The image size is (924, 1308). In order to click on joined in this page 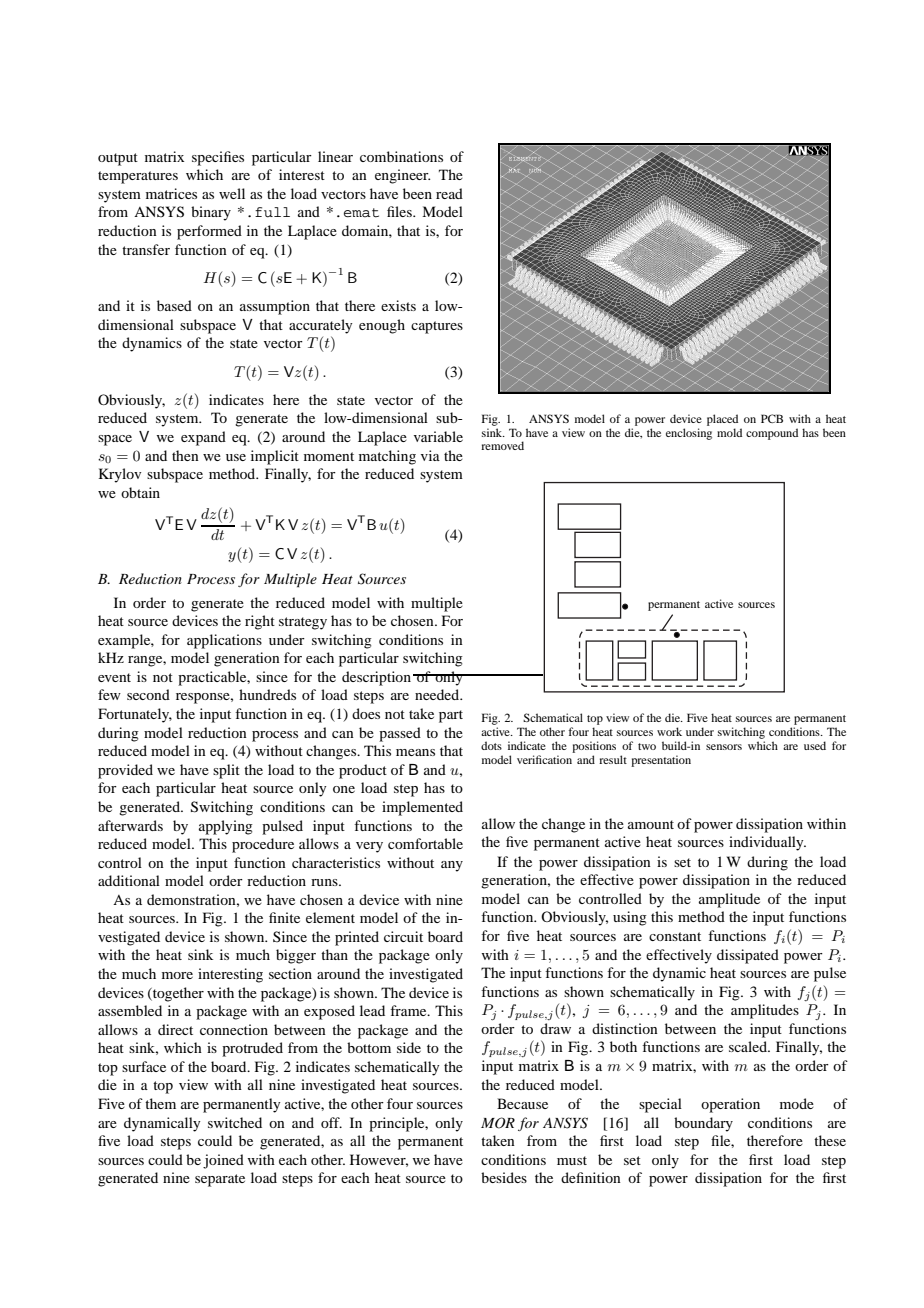, I will do `click(223, 1161)`.
